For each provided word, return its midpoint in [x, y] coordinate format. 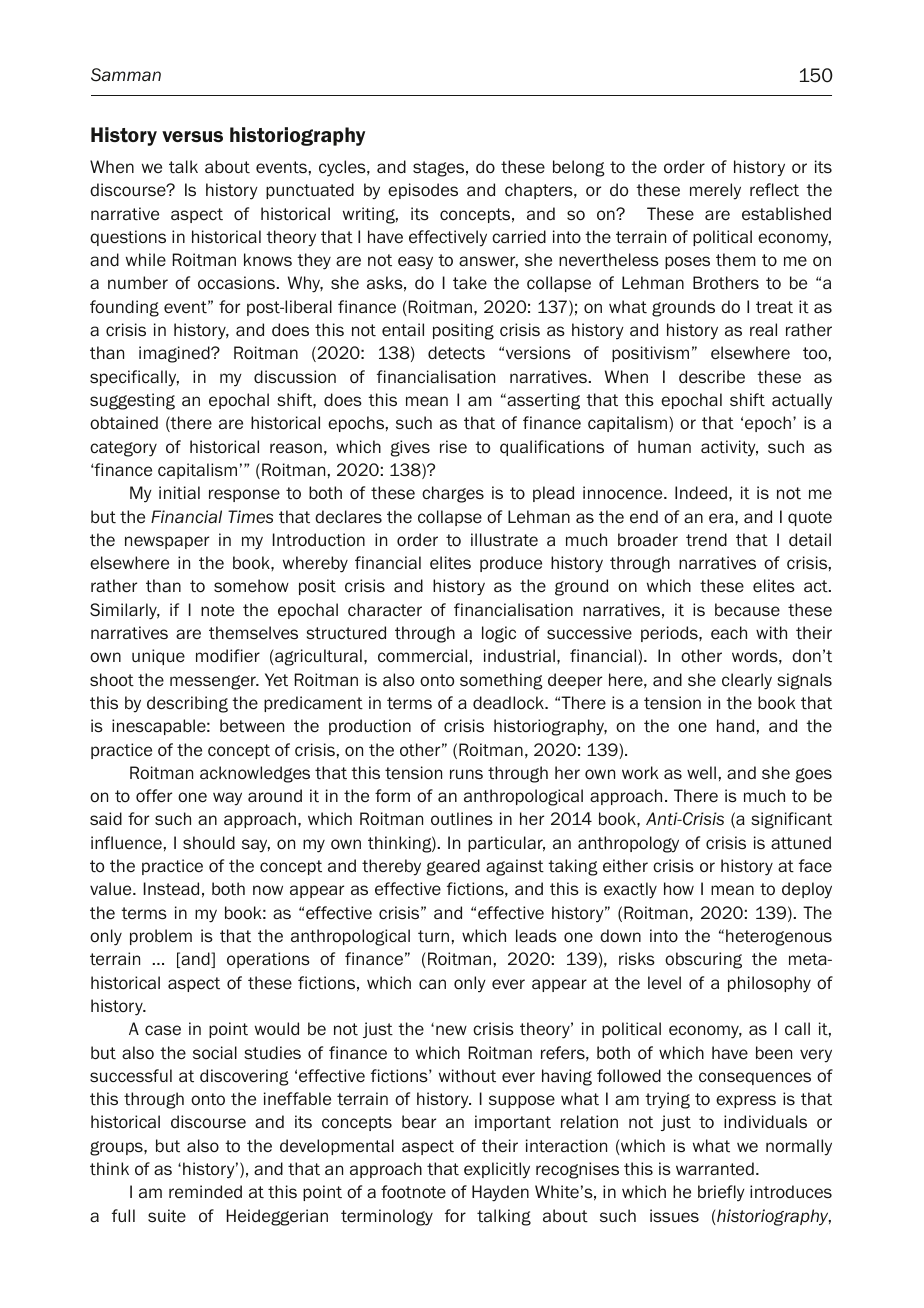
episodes [423, 191]
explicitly [497, 1170]
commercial [422, 656]
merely [715, 191]
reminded [205, 1192]
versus [192, 136]
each [729, 633]
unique [158, 657]
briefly [721, 1193]
